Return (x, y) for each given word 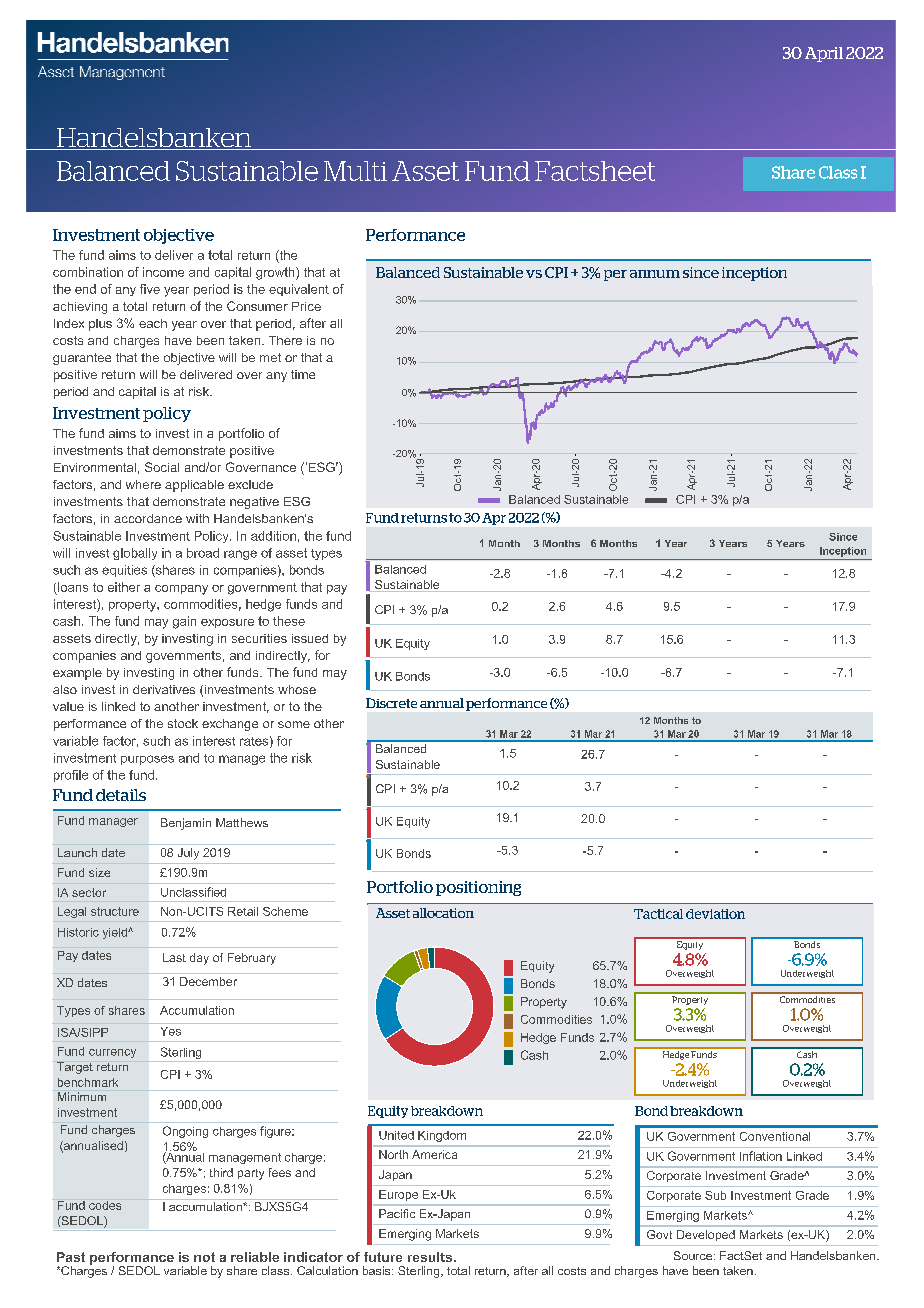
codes (105, 1205)
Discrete (391, 703)
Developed (706, 1235)
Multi (355, 171)
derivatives (164, 689)
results (431, 1257)
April (824, 54)
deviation (715, 914)
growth (276, 273)
